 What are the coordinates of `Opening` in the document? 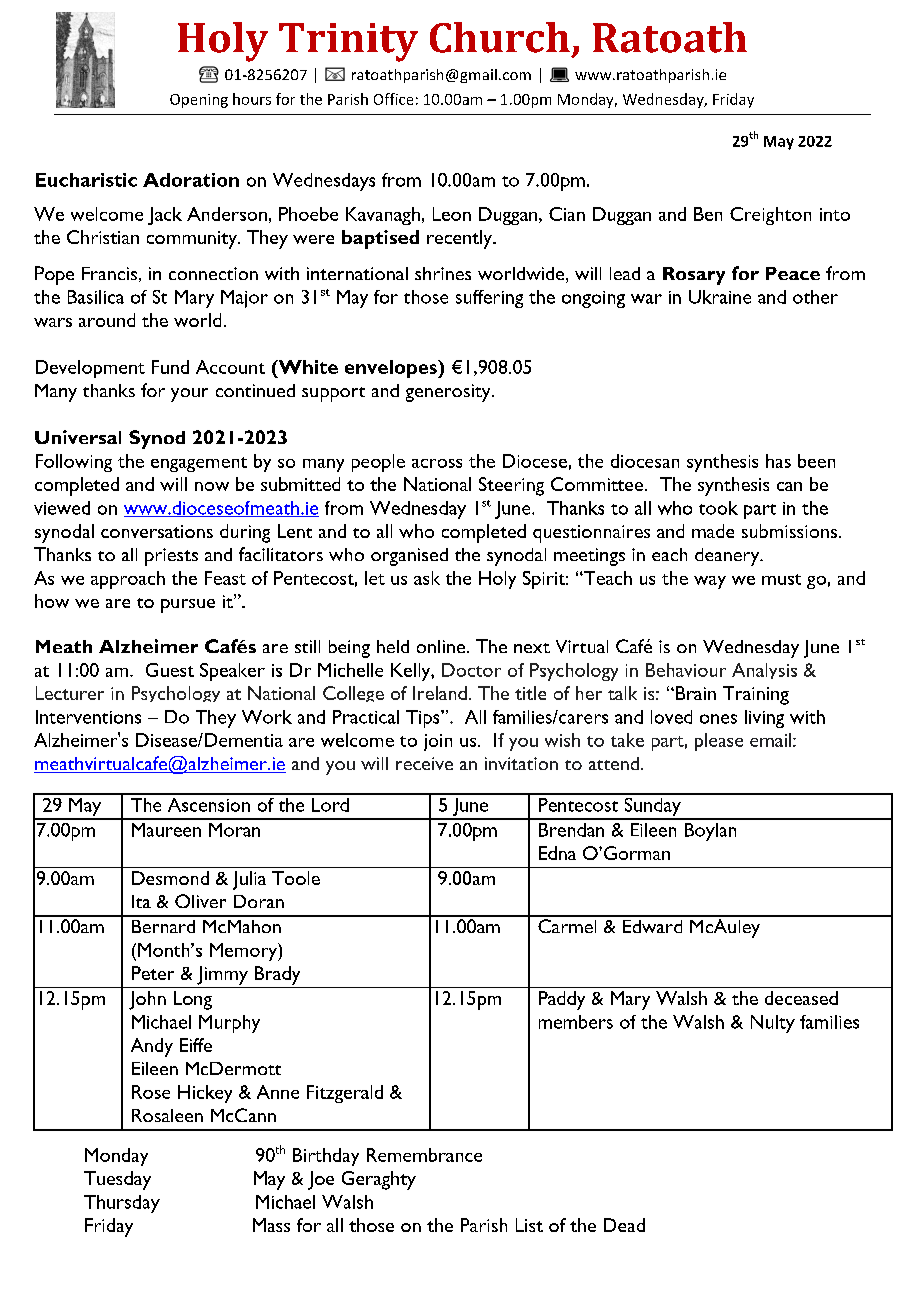 It's located at (199, 101).
